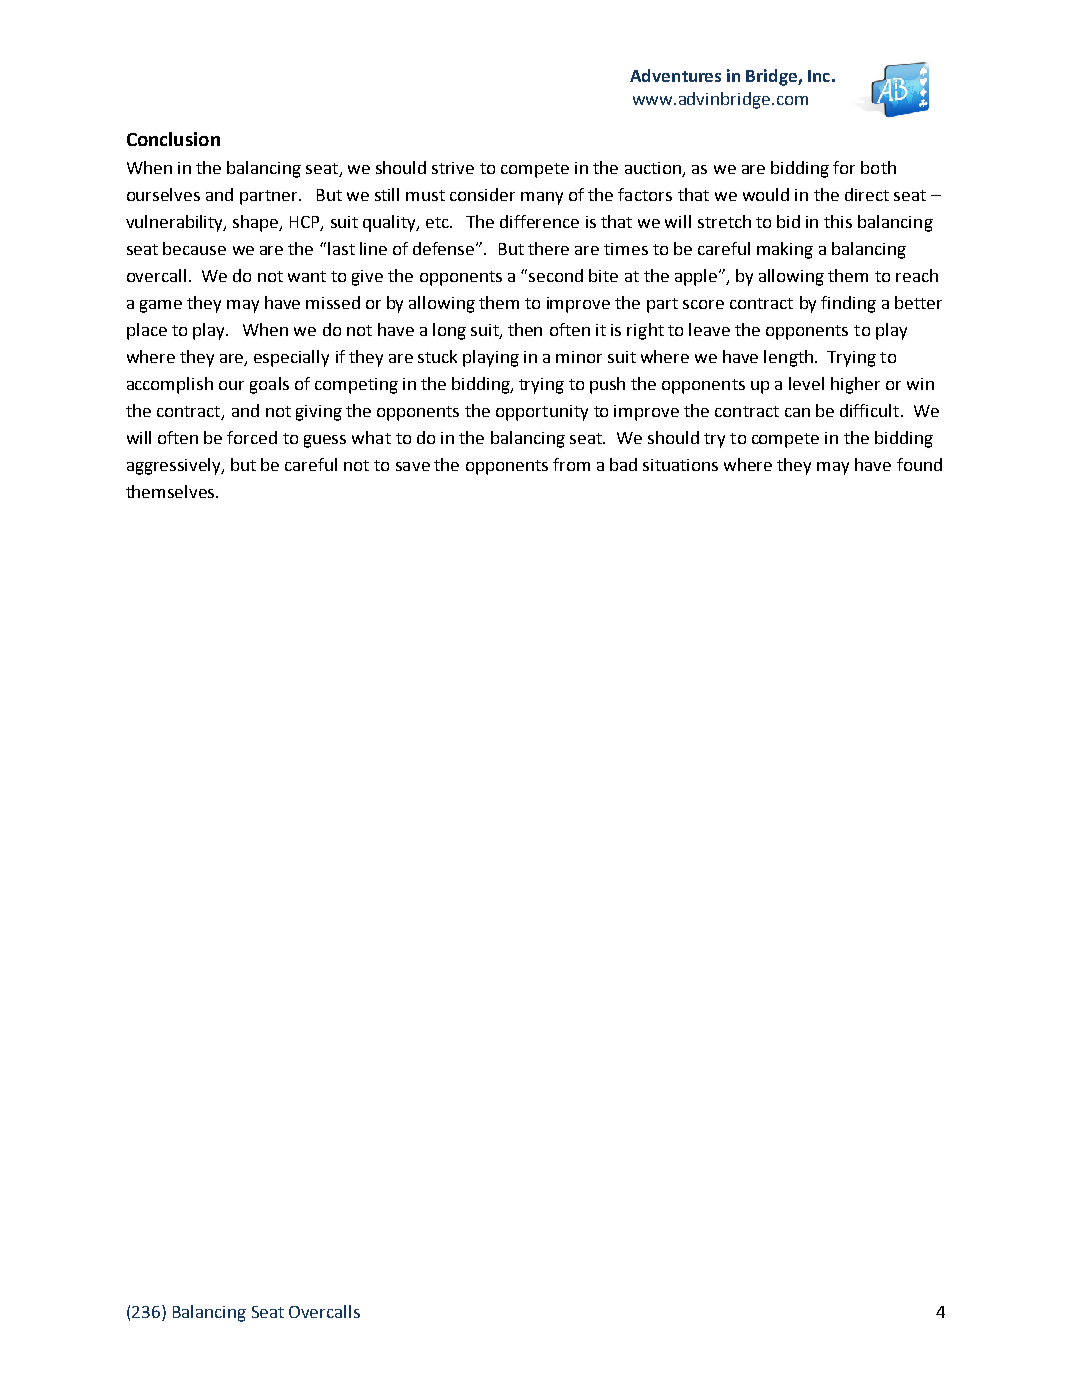 This page has height=1386, width=1071. Describe the element at coordinates (819, 76) in the page. I see `Inc` at that location.
